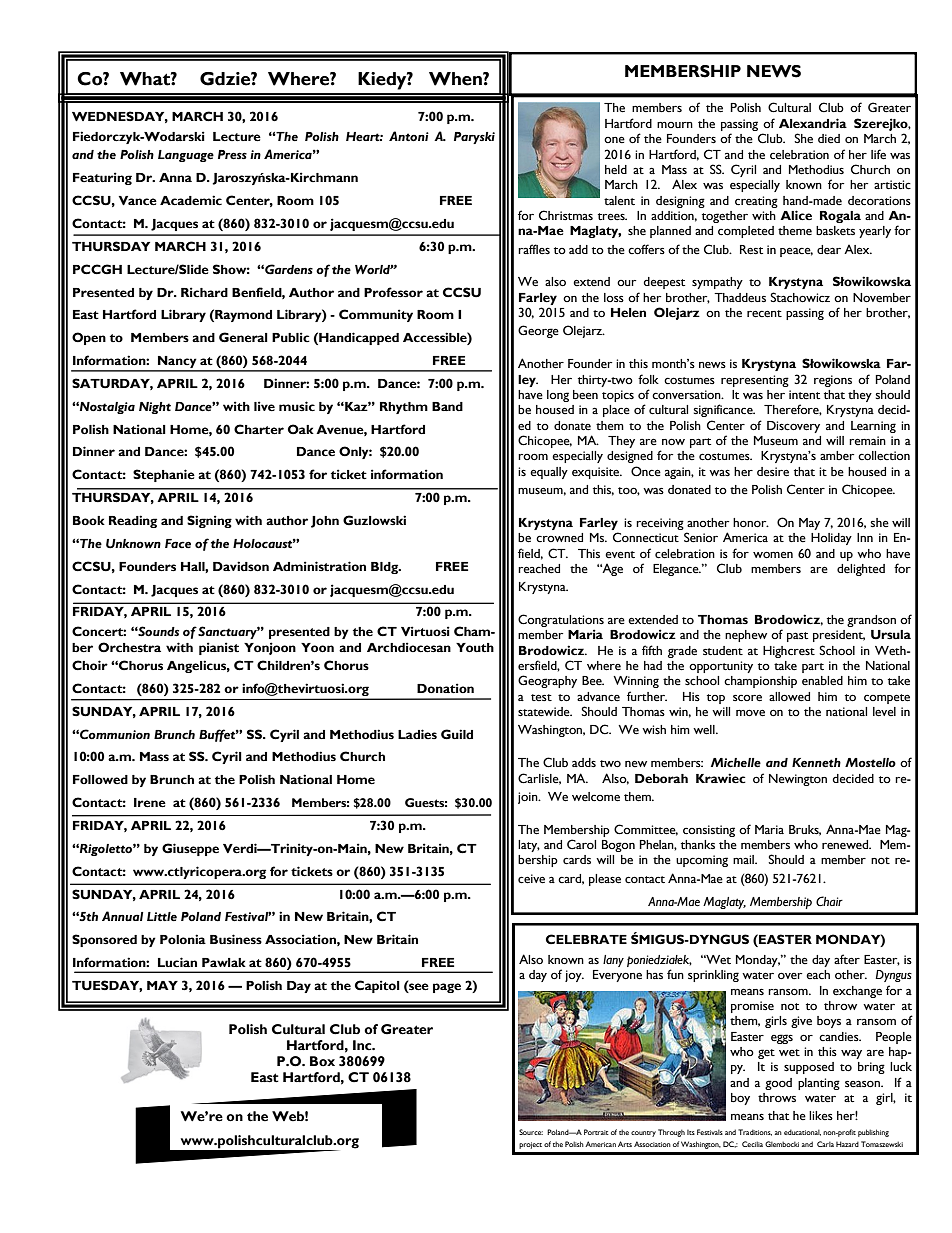 The height and width of the screenshot is (1233, 952). Describe the element at coordinates (219, 648) in the screenshot. I see `pianist` at that location.
